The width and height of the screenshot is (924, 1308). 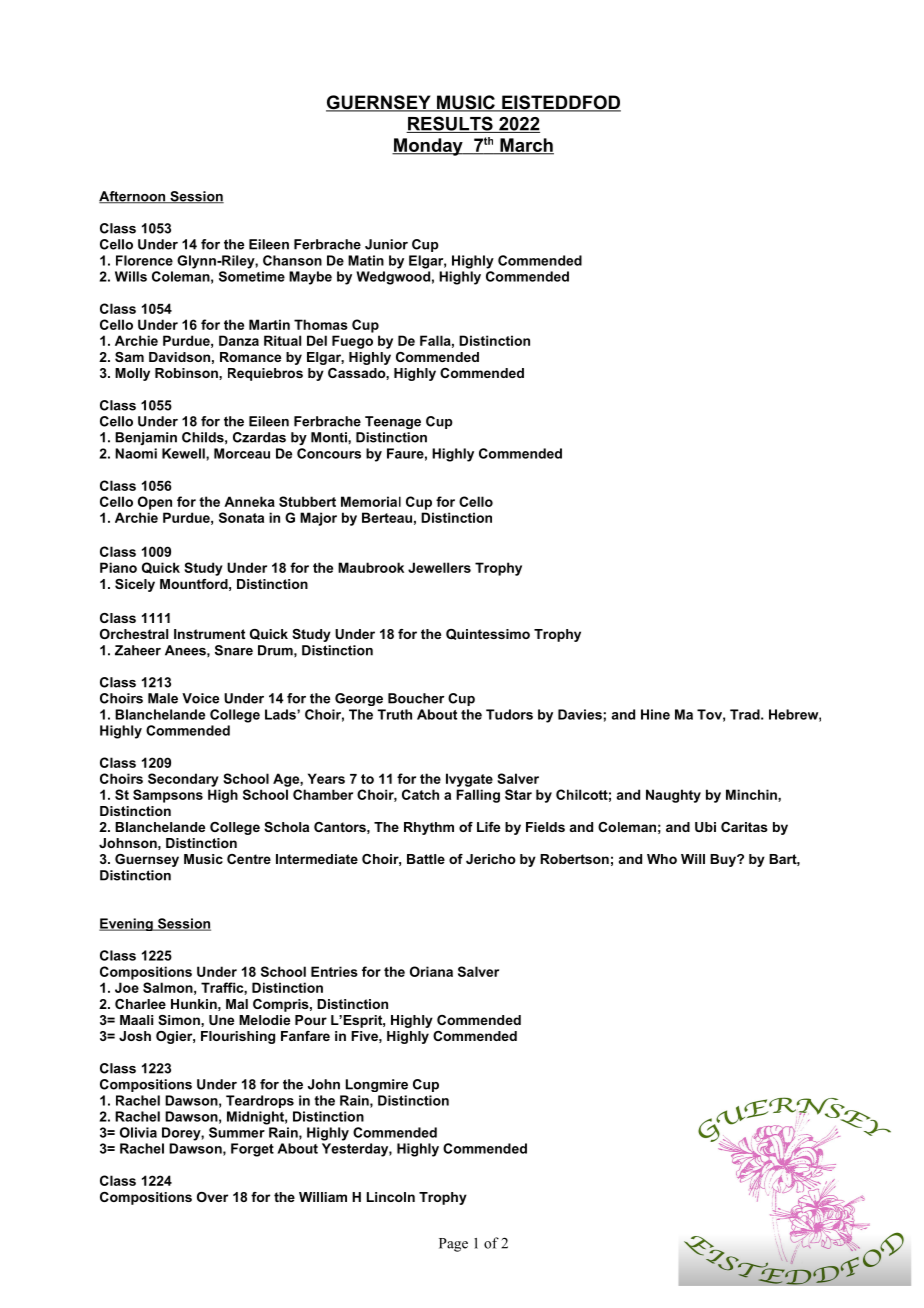 I want to click on Monday, so click(x=428, y=147).
